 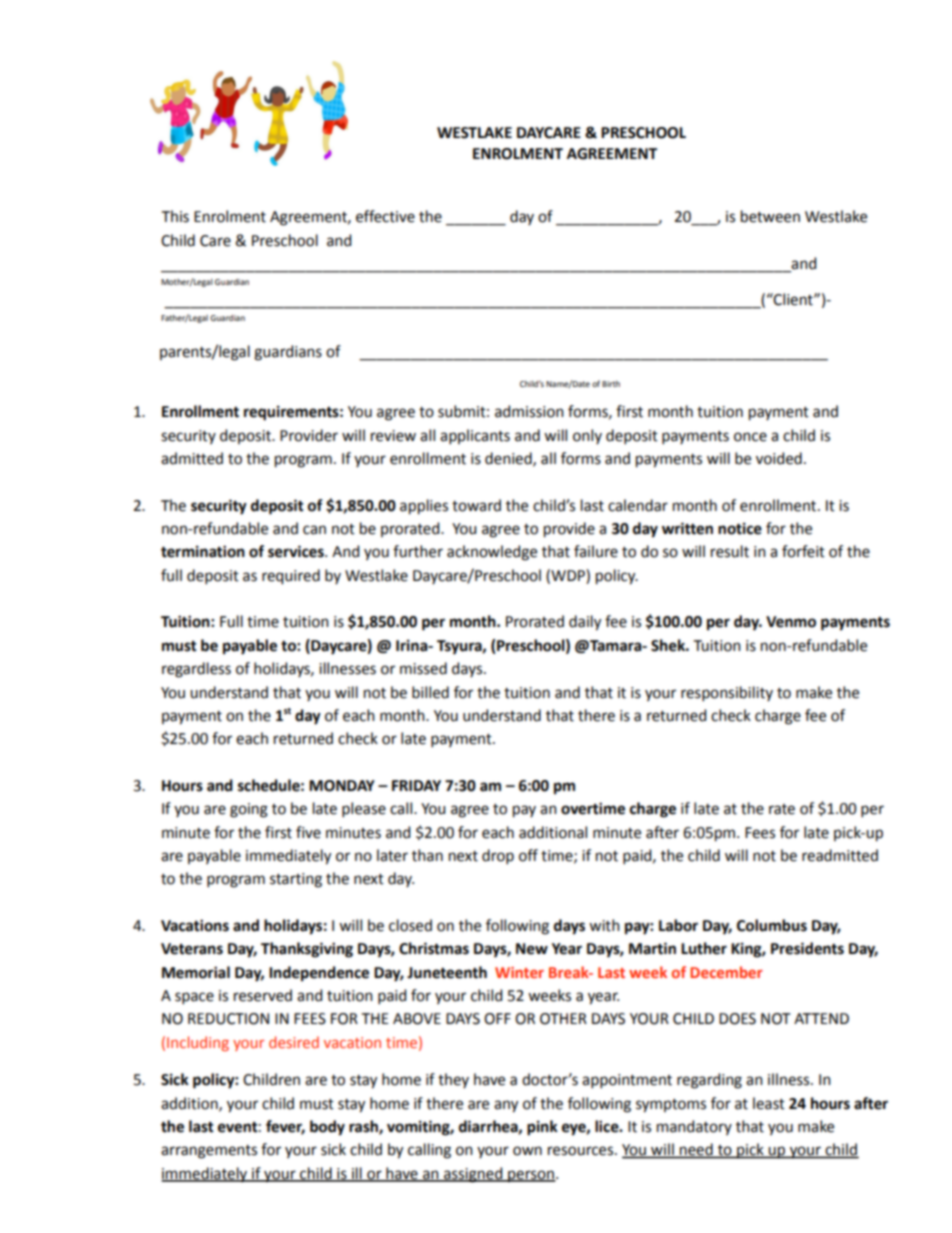 What do you see at coordinates (772, 925) in the screenshot?
I see `Columbus` at bounding box center [772, 925].
